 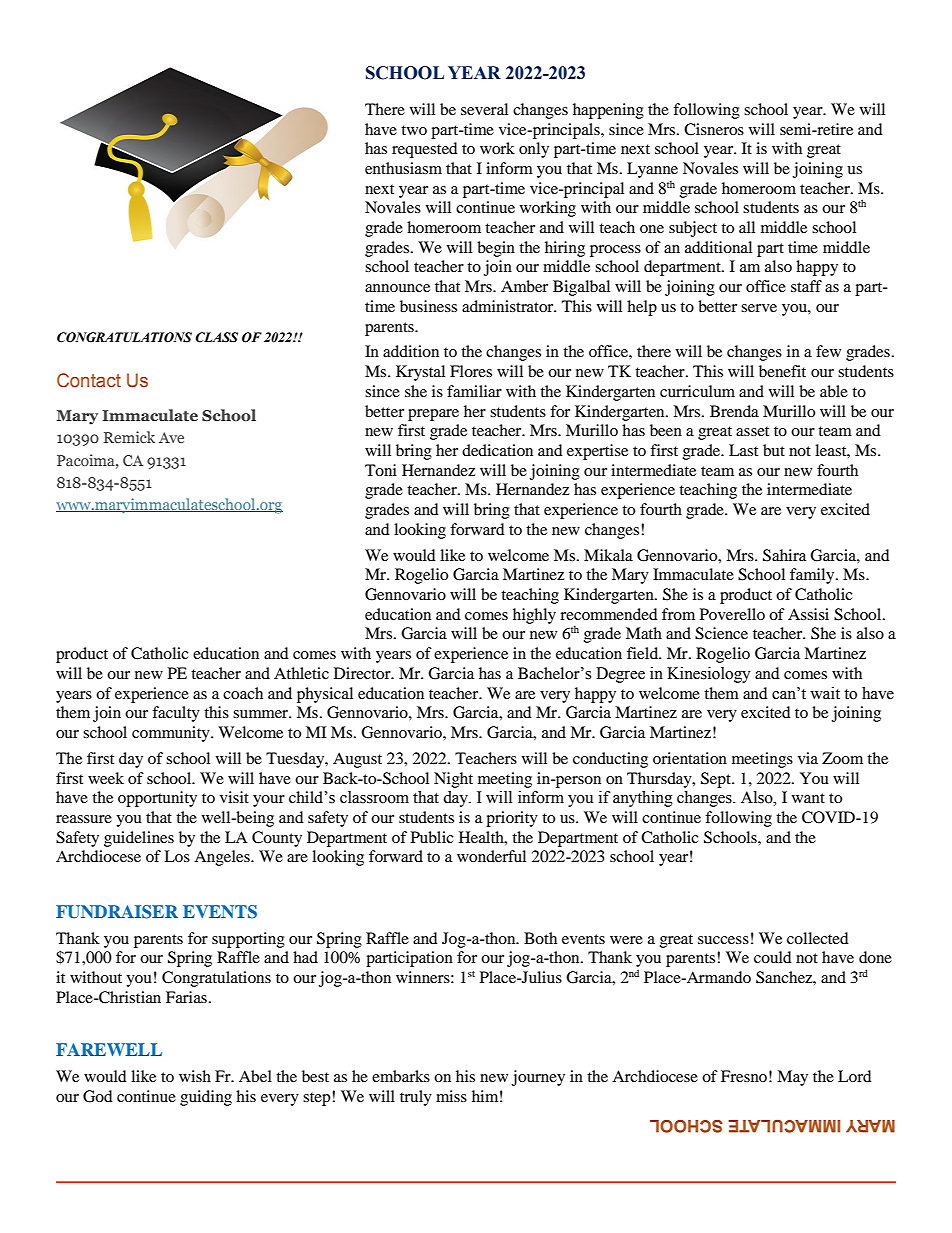 What do you see at coordinates (747, 227) in the document?
I see `all` at bounding box center [747, 227].
